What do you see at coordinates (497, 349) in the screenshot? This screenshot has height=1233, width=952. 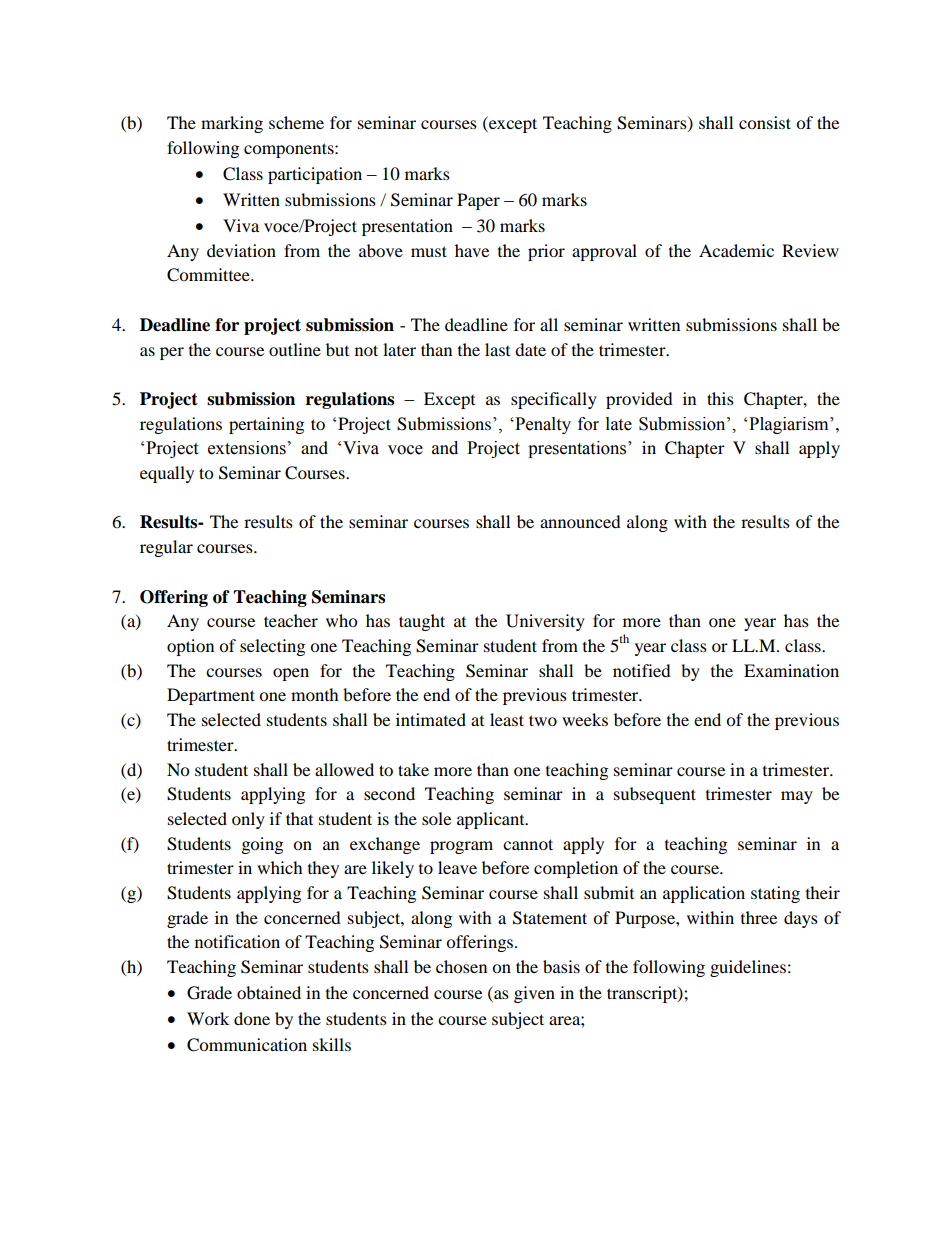 I see `last` at bounding box center [497, 349].
